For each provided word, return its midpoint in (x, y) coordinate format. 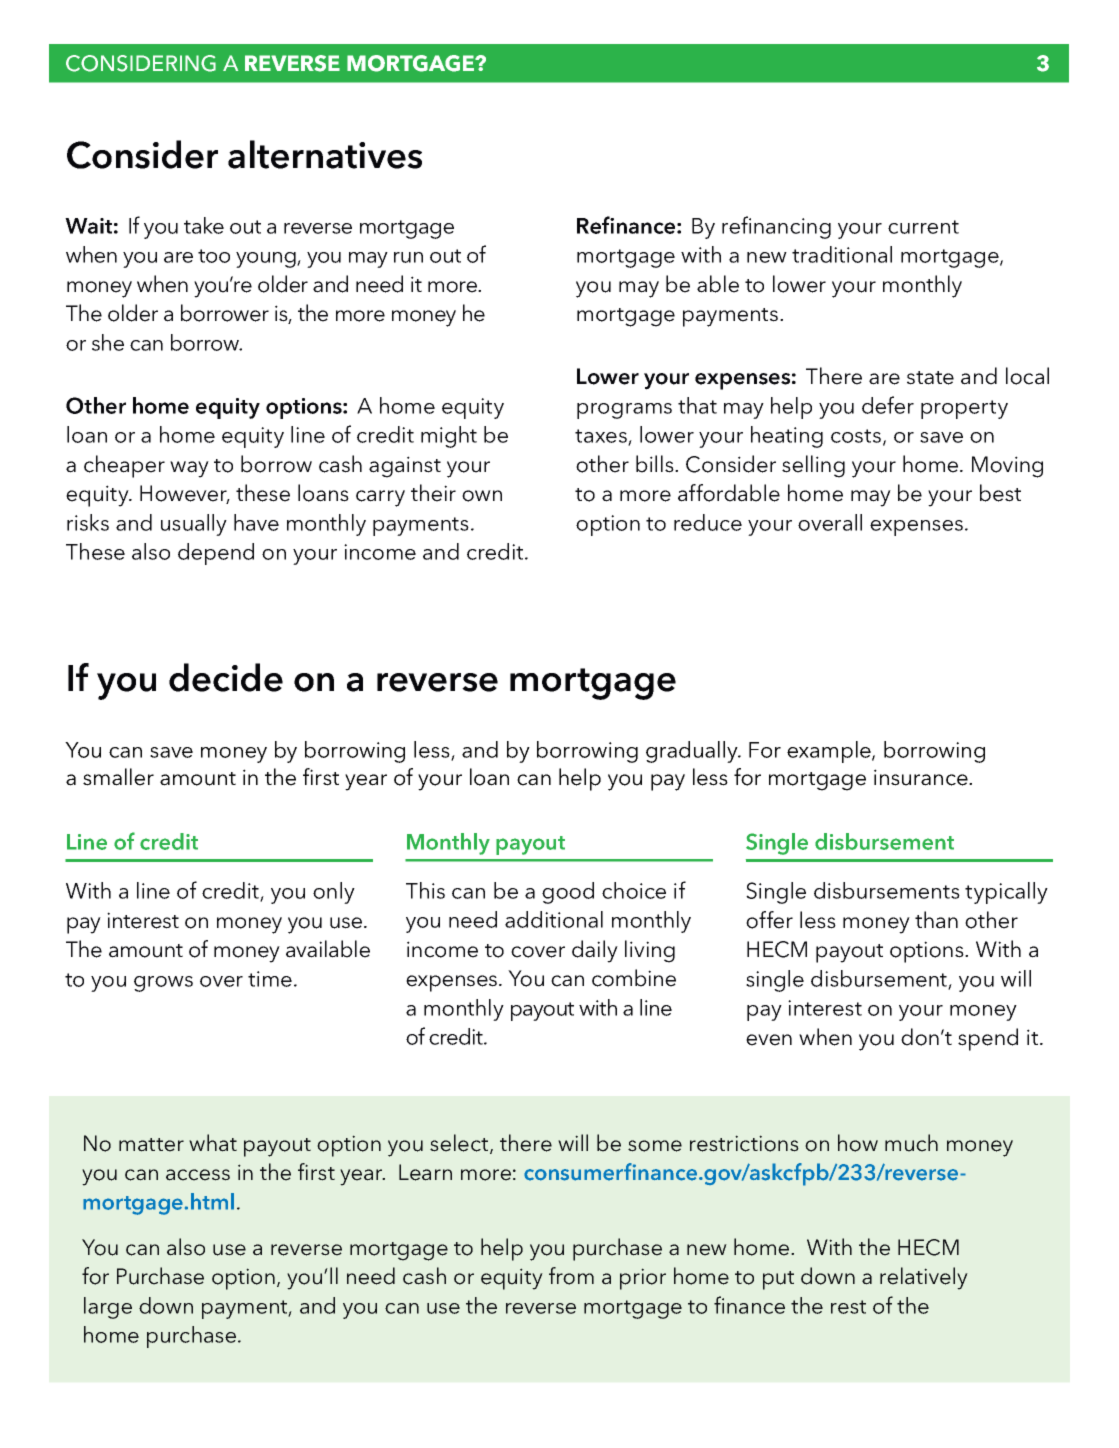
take (204, 225)
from (571, 1276)
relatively (924, 1278)
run (408, 257)
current (923, 227)
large (108, 1308)
